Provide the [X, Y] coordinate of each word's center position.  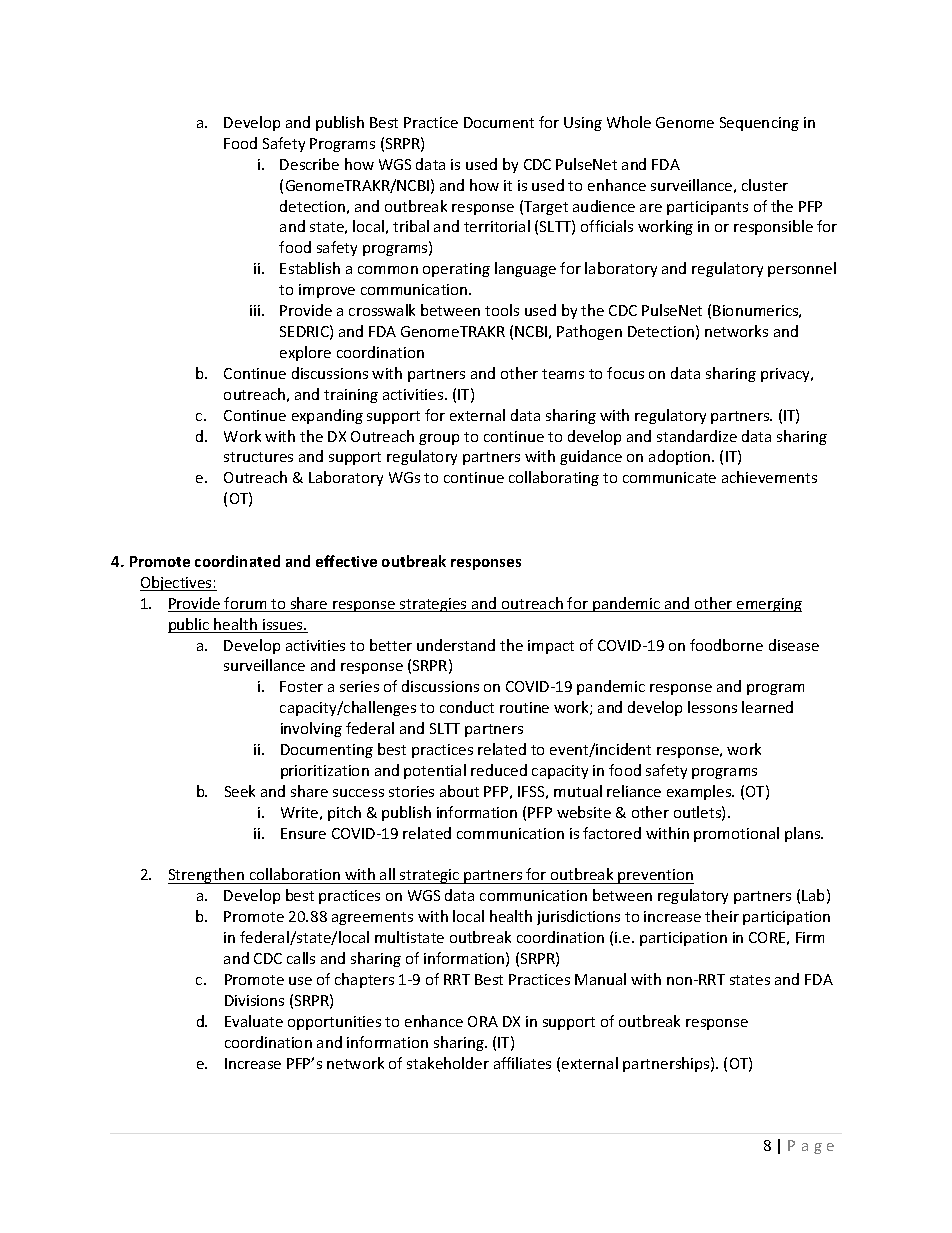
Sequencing [759, 124]
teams [563, 374]
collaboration [295, 876]
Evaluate [254, 1021]
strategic [430, 876]
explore [305, 353]
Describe [309, 164]
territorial [497, 226]
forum [246, 604]
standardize [697, 436]
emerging [768, 605]
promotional [736, 834]
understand [456, 645]
